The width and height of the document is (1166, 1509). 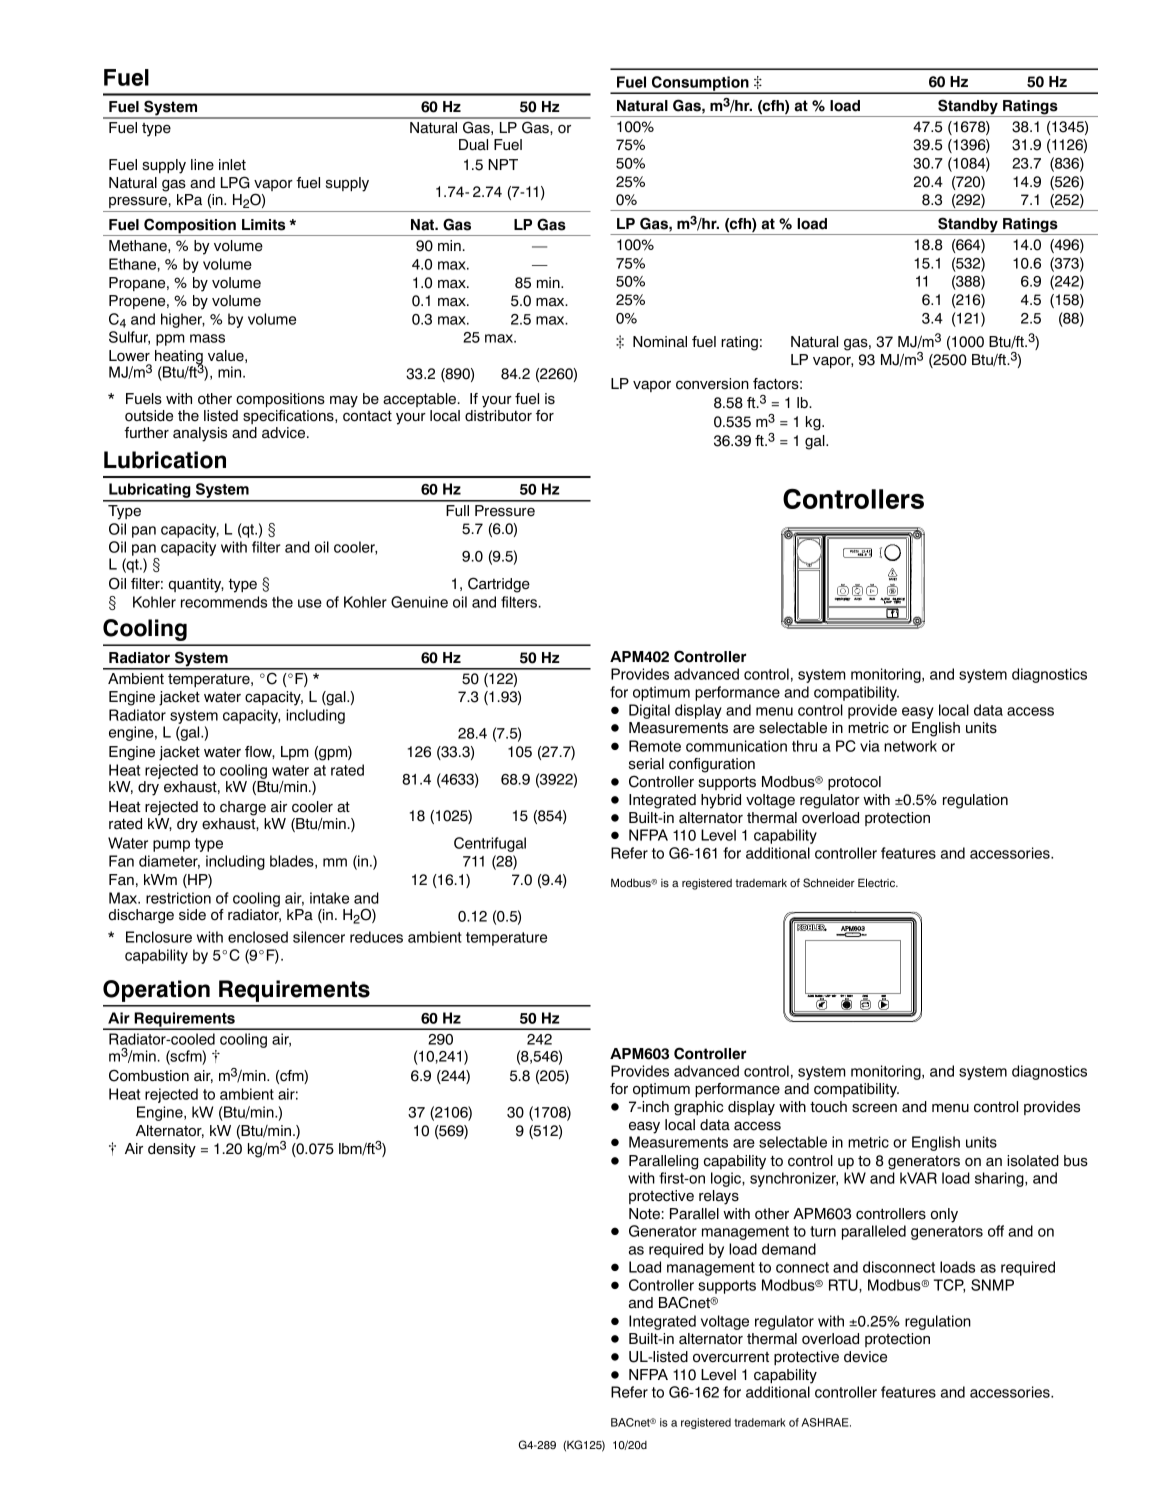 I want to click on Consumption, so click(x=700, y=84).
